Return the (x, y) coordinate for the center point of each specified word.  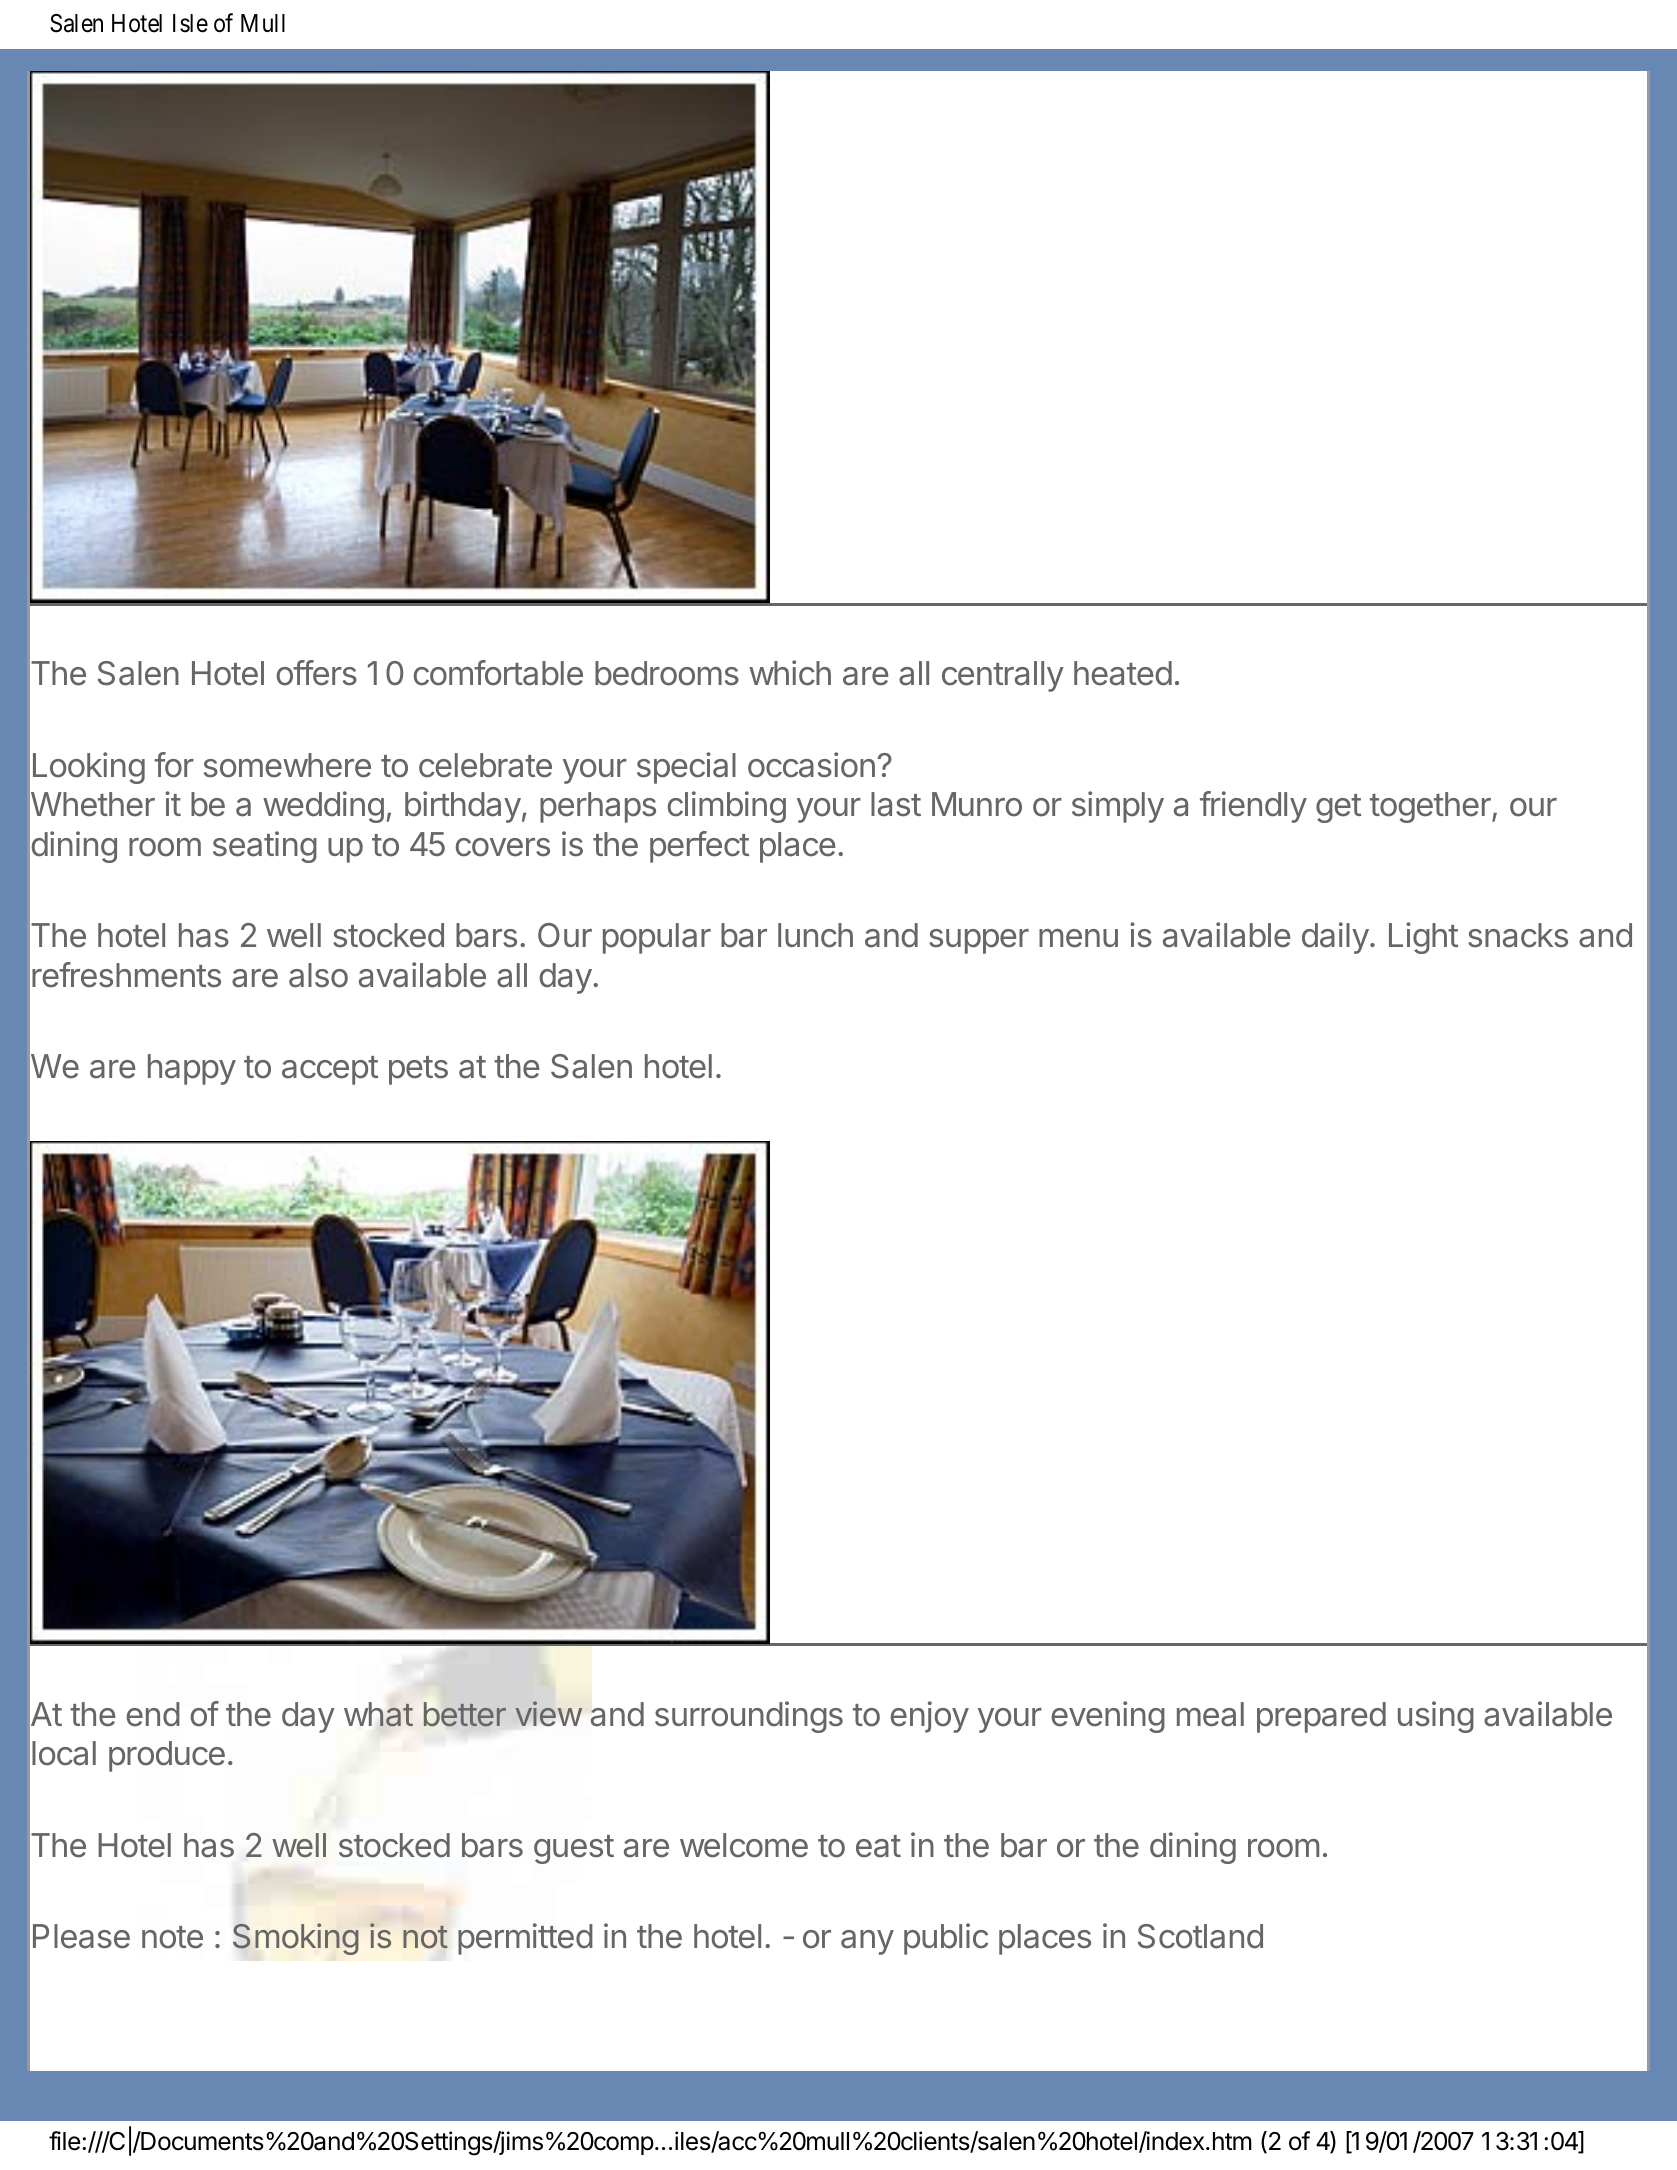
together (1431, 807)
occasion (811, 765)
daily (1335, 938)
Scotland (1200, 1936)
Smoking (296, 1939)
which (790, 673)
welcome (744, 1845)
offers (317, 673)
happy (192, 1069)
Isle (190, 23)
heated (1123, 673)
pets (418, 1070)
